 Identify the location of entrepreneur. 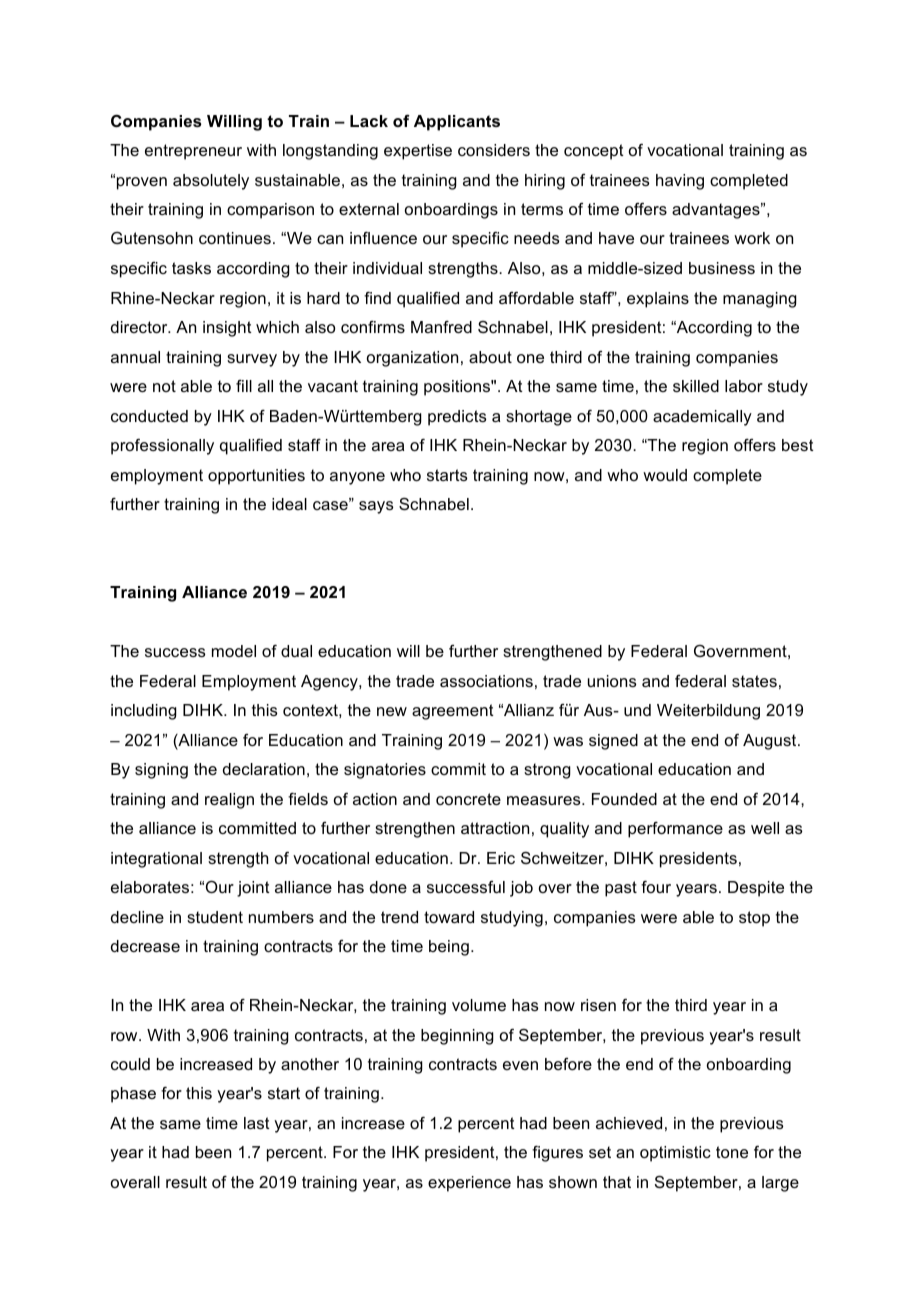
(193, 152).
